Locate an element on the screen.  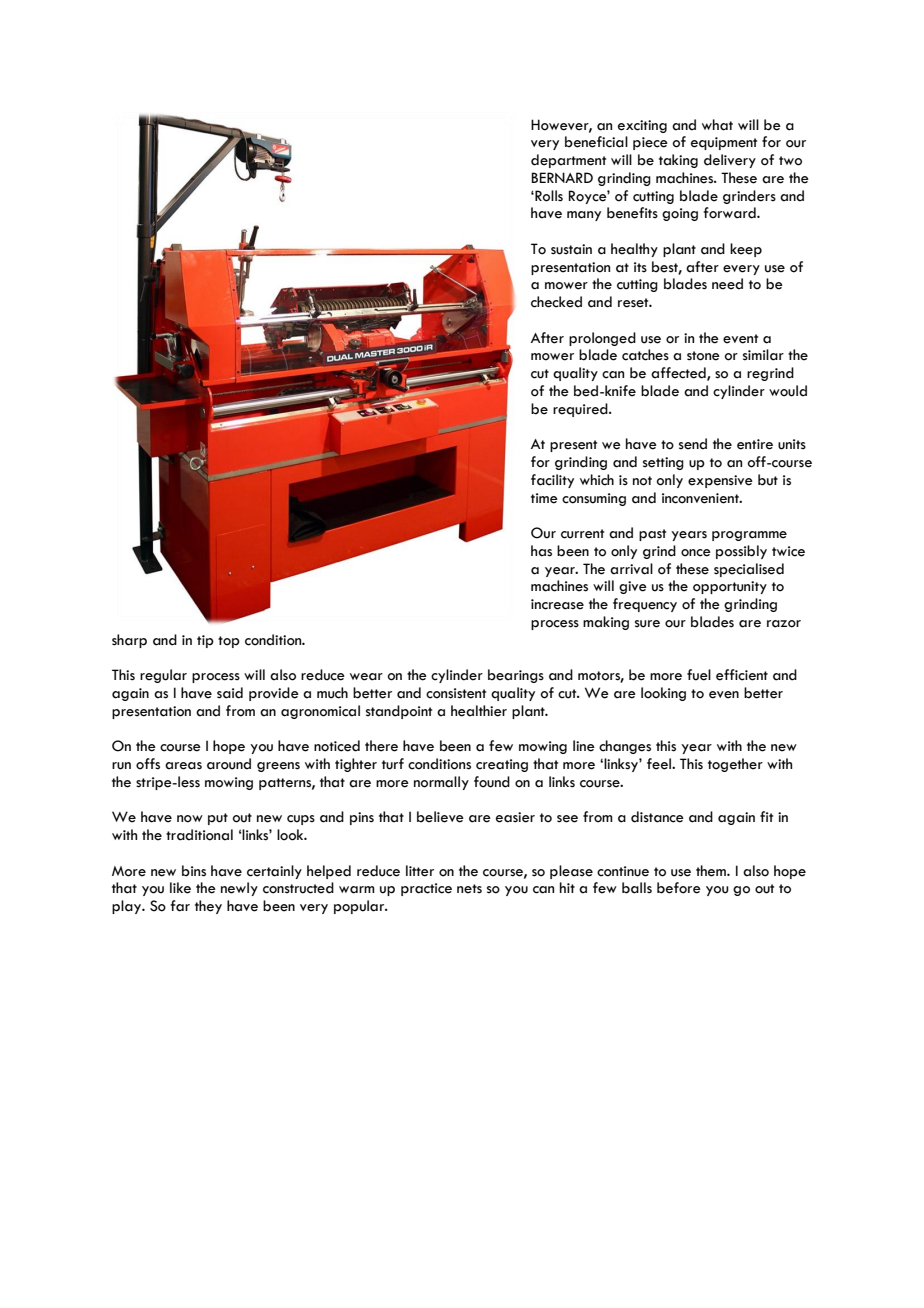
department is located at coordinates (568, 161).
